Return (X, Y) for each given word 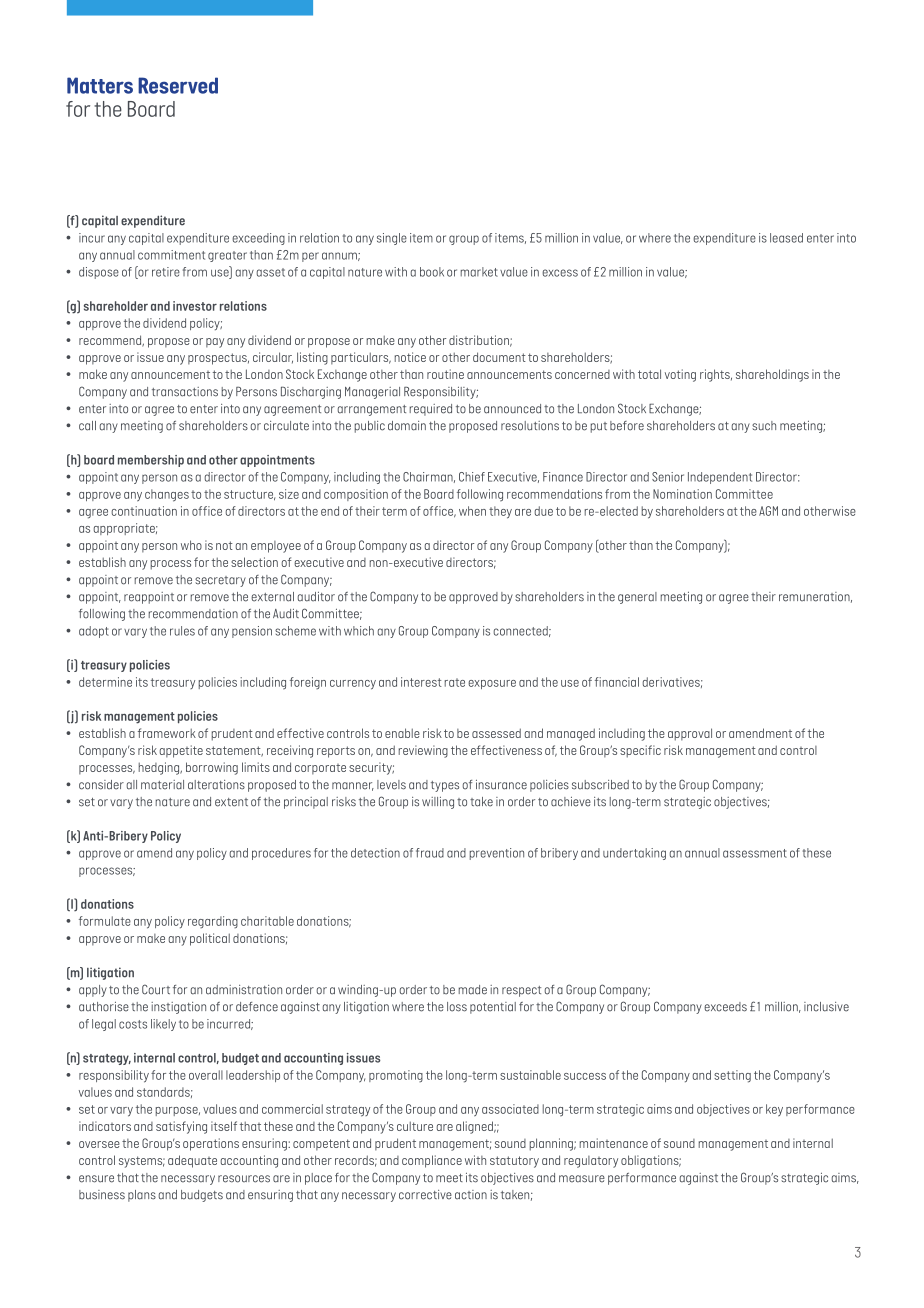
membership (151, 461)
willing (438, 803)
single (392, 239)
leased (786, 238)
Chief (472, 477)
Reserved (178, 85)
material (162, 785)
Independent (720, 478)
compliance (432, 1161)
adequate (192, 1161)
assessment (755, 853)
